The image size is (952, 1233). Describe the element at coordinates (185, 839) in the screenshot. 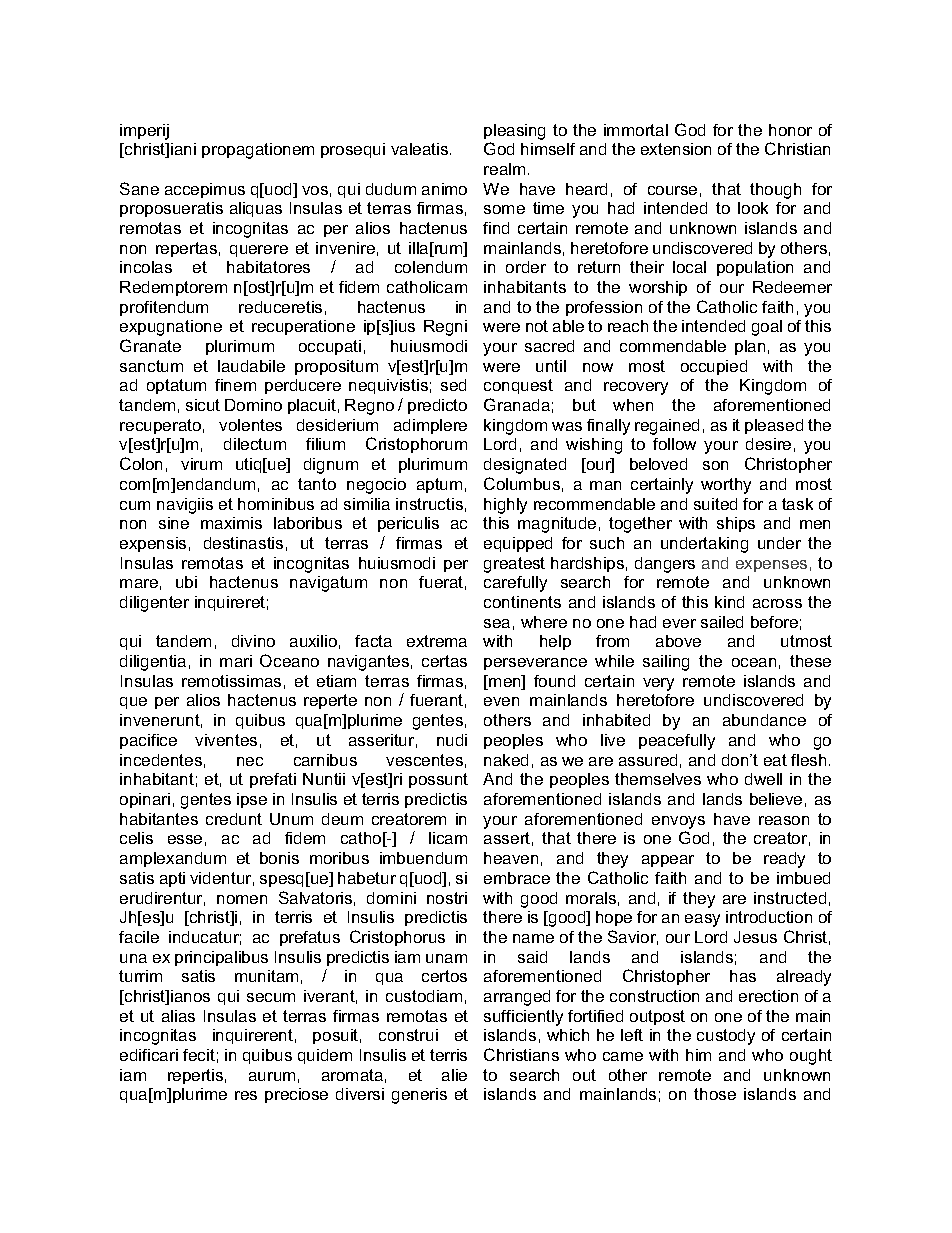

I see `esse` at that location.
